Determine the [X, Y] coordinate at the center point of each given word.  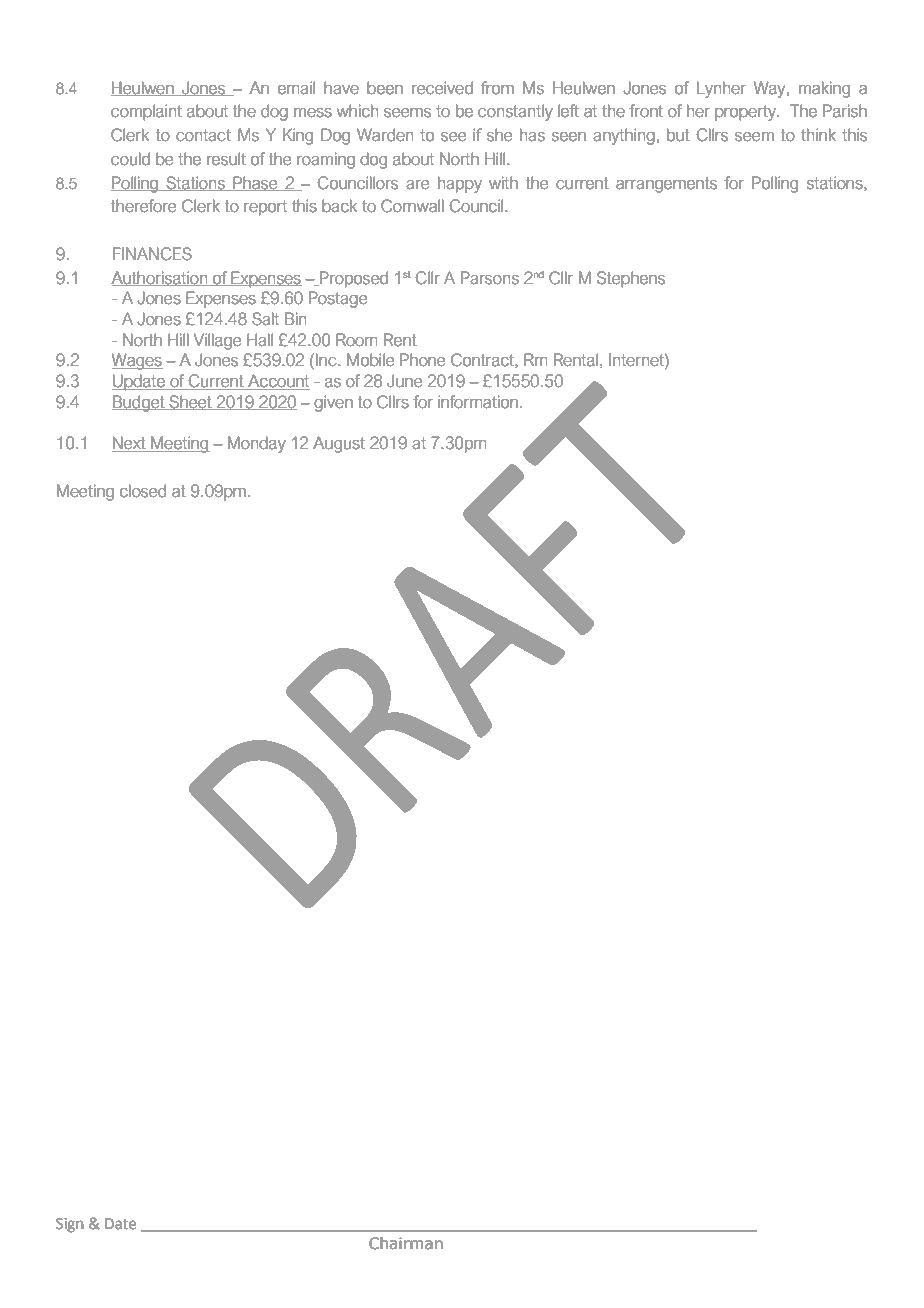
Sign [70, 1225]
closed [143, 491]
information [478, 402]
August [339, 444]
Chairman [406, 1243]
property [746, 113]
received [442, 88]
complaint [146, 112]
